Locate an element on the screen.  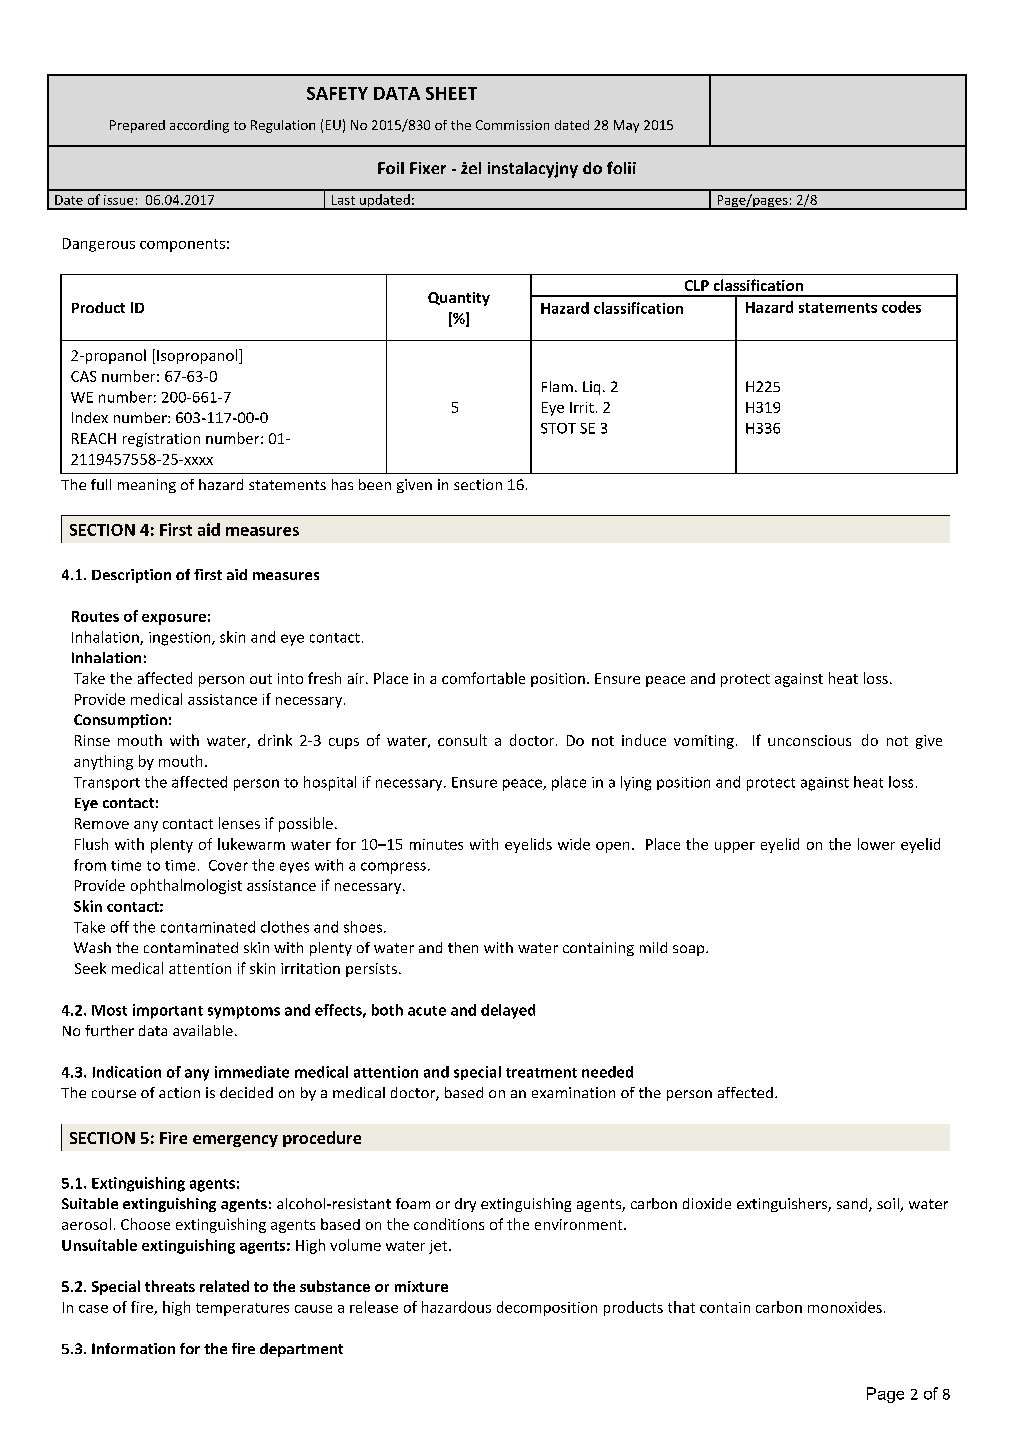
been is located at coordinates (375, 484).
